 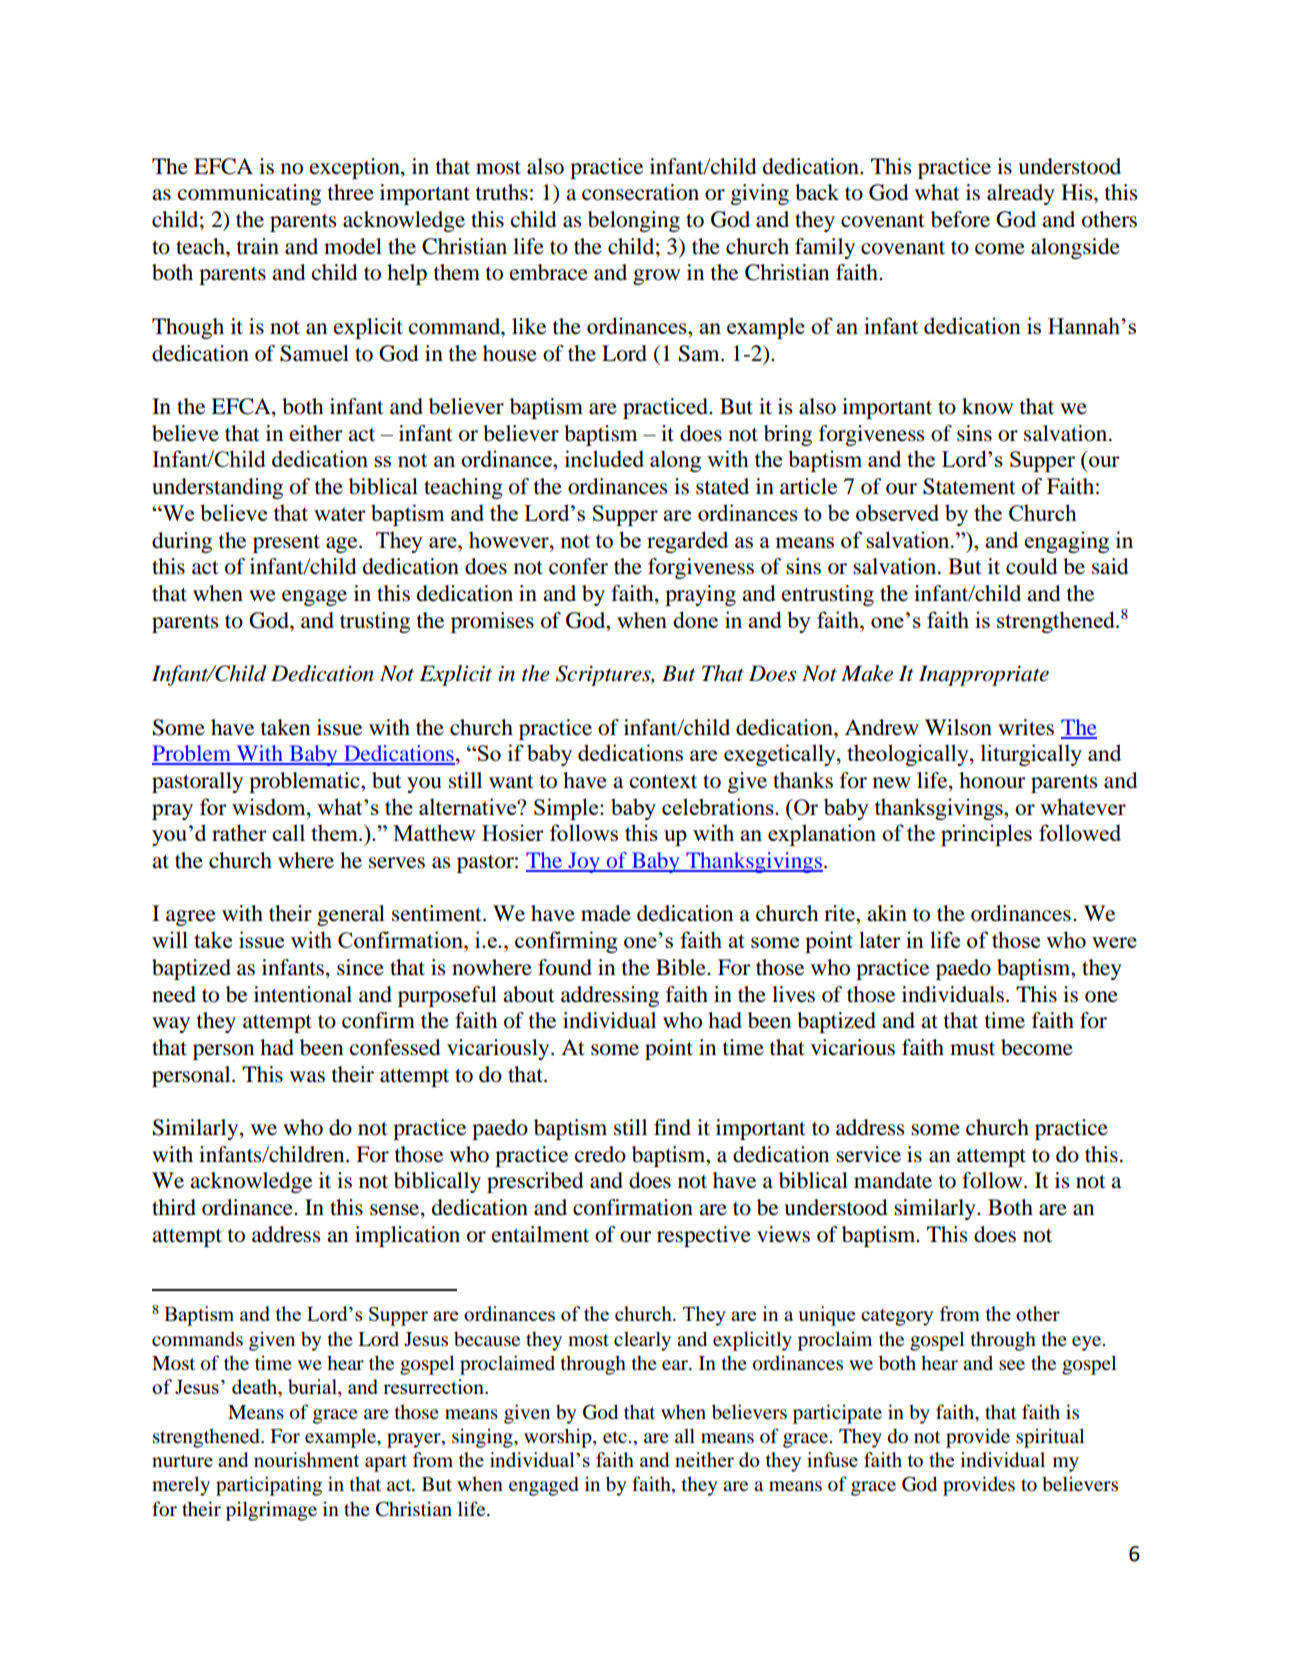 What do you see at coordinates (307, 1077) in the image?
I see `was` at bounding box center [307, 1077].
